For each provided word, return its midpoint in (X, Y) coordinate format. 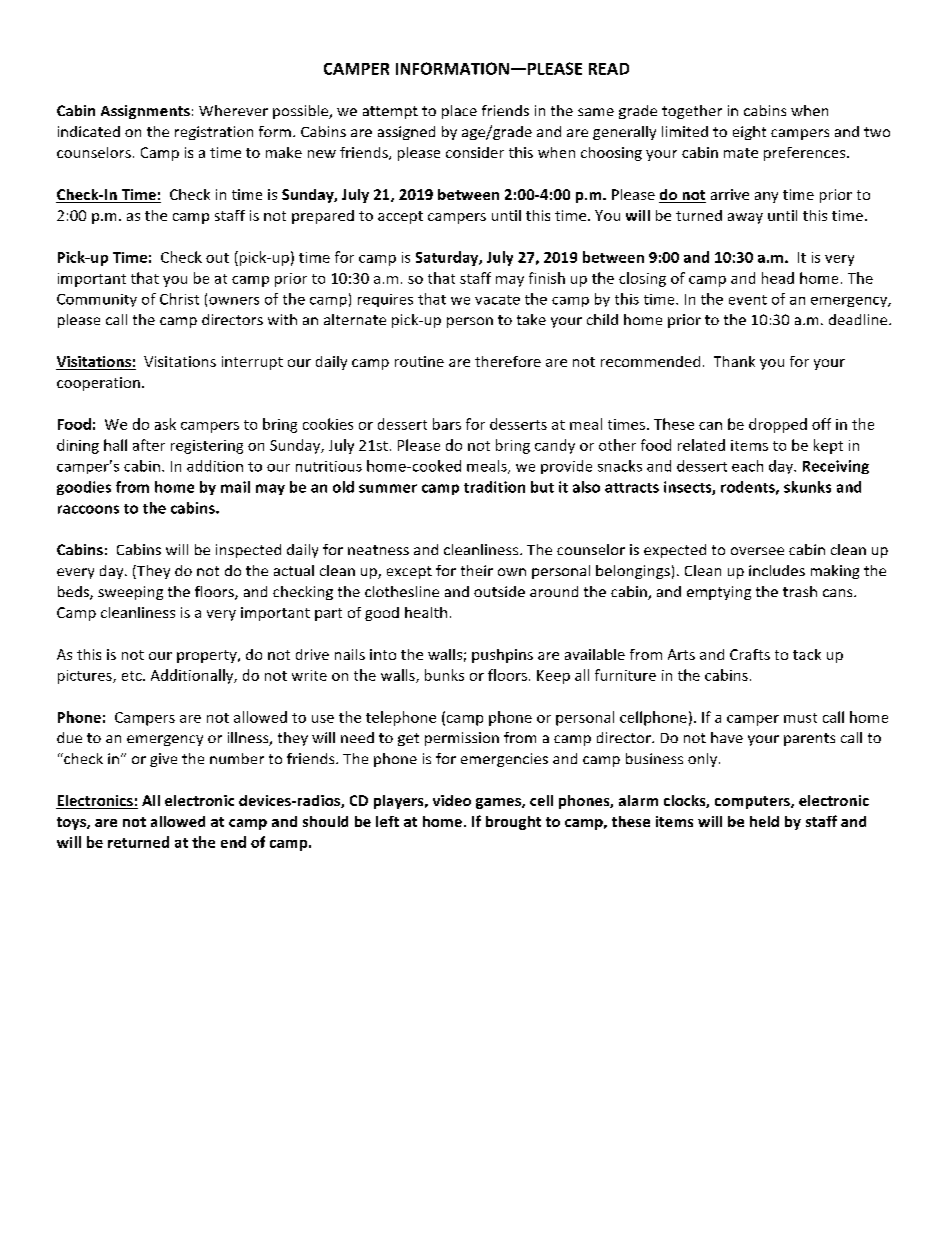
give (163, 760)
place (459, 112)
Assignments (145, 112)
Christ (179, 299)
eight (749, 133)
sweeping (130, 593)
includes (777, 570)
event (748, 300)
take (531, 319)
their (477, 570)
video (452, 800)
